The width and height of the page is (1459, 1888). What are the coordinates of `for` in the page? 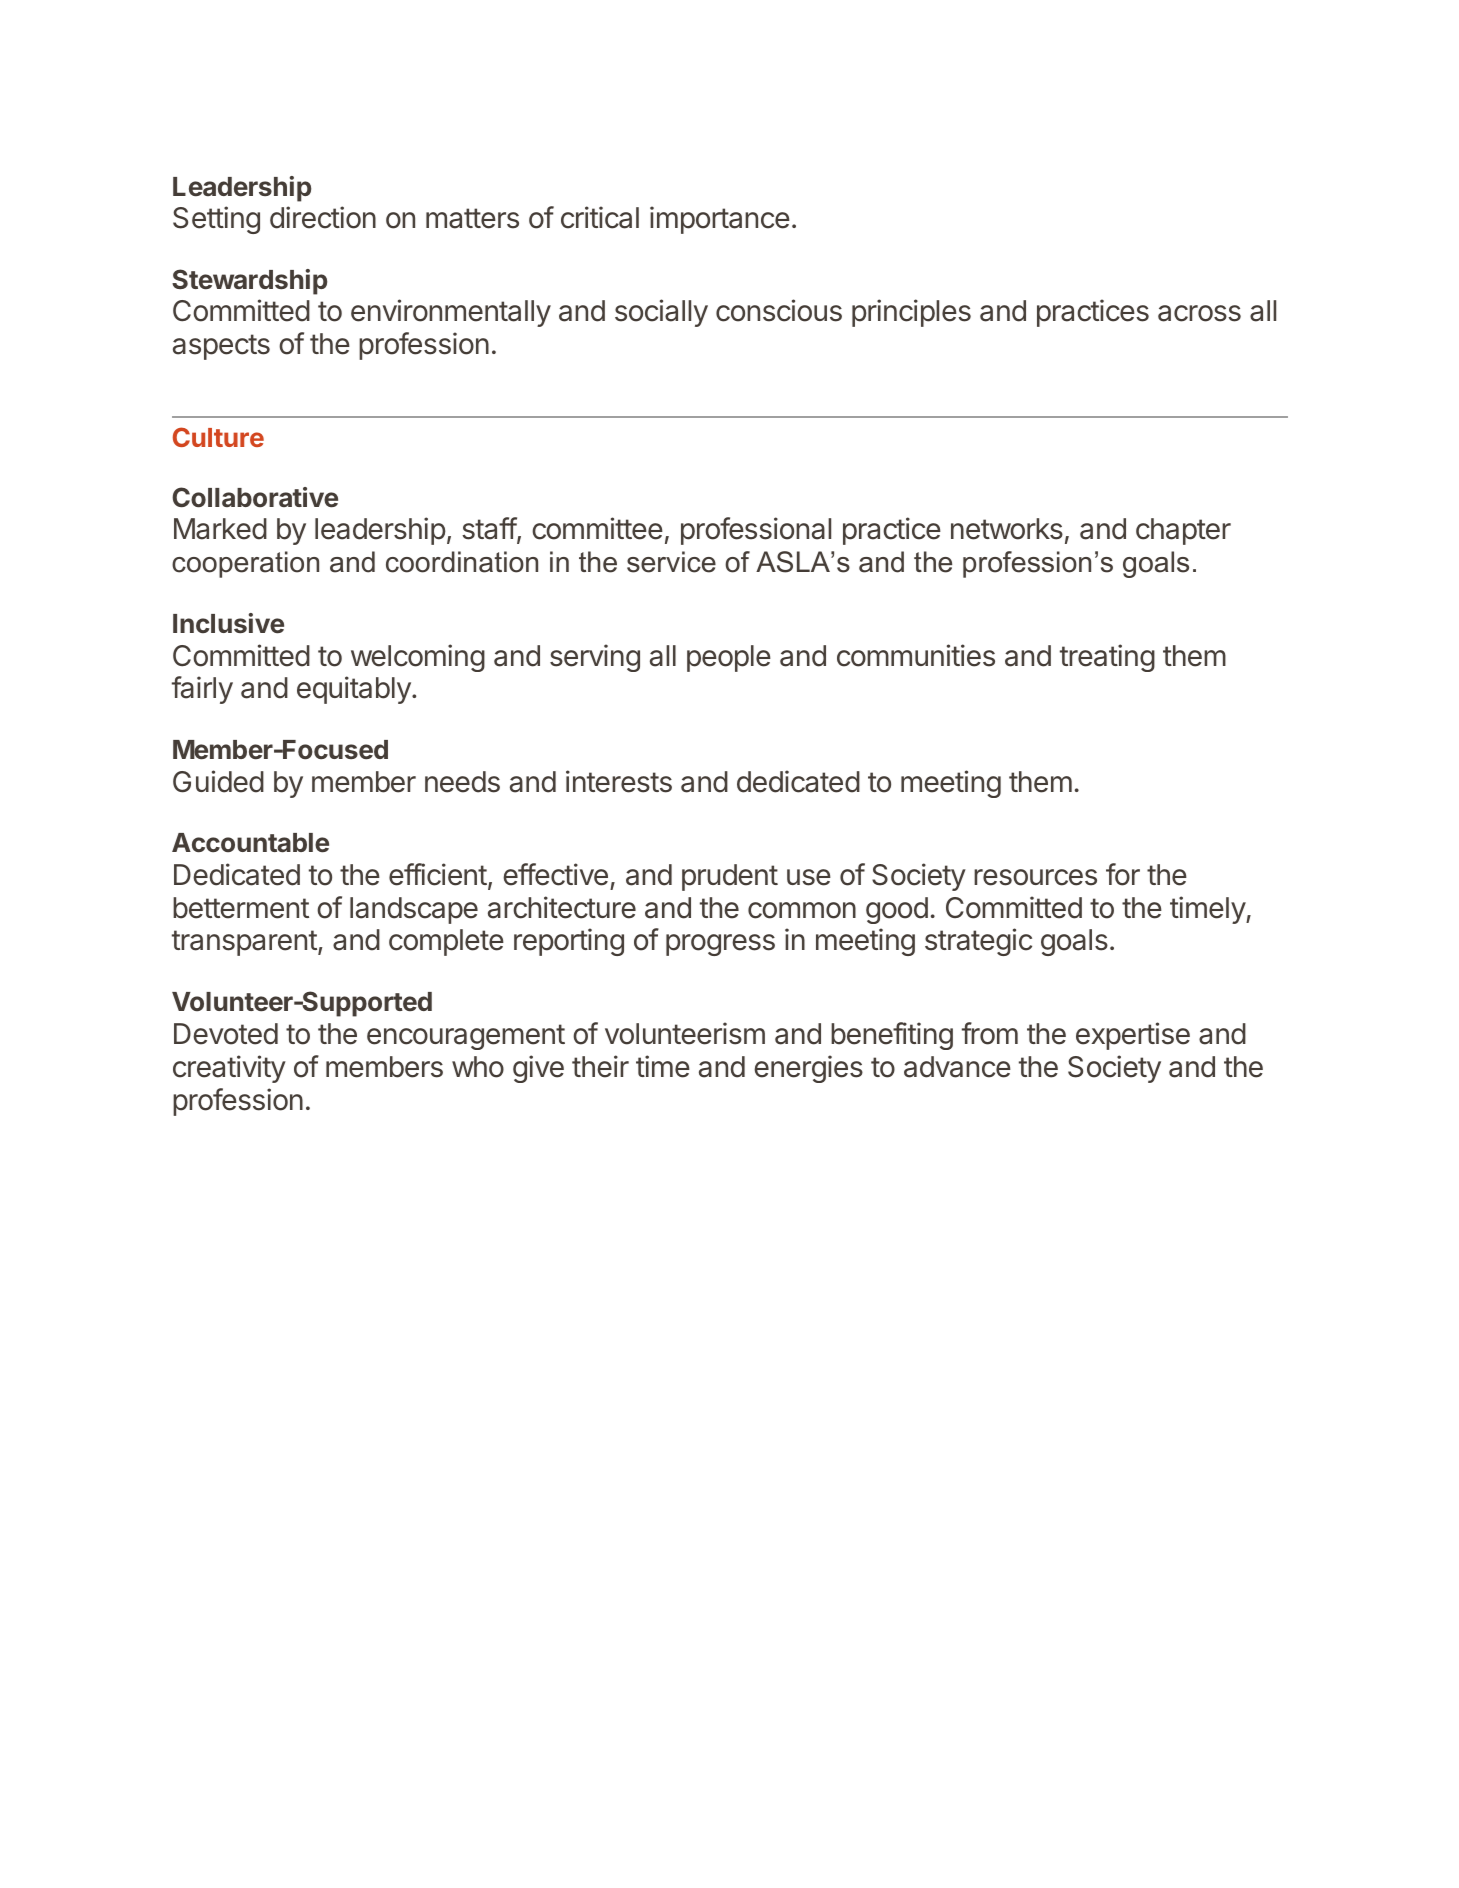 It's located at (1123, 874).
